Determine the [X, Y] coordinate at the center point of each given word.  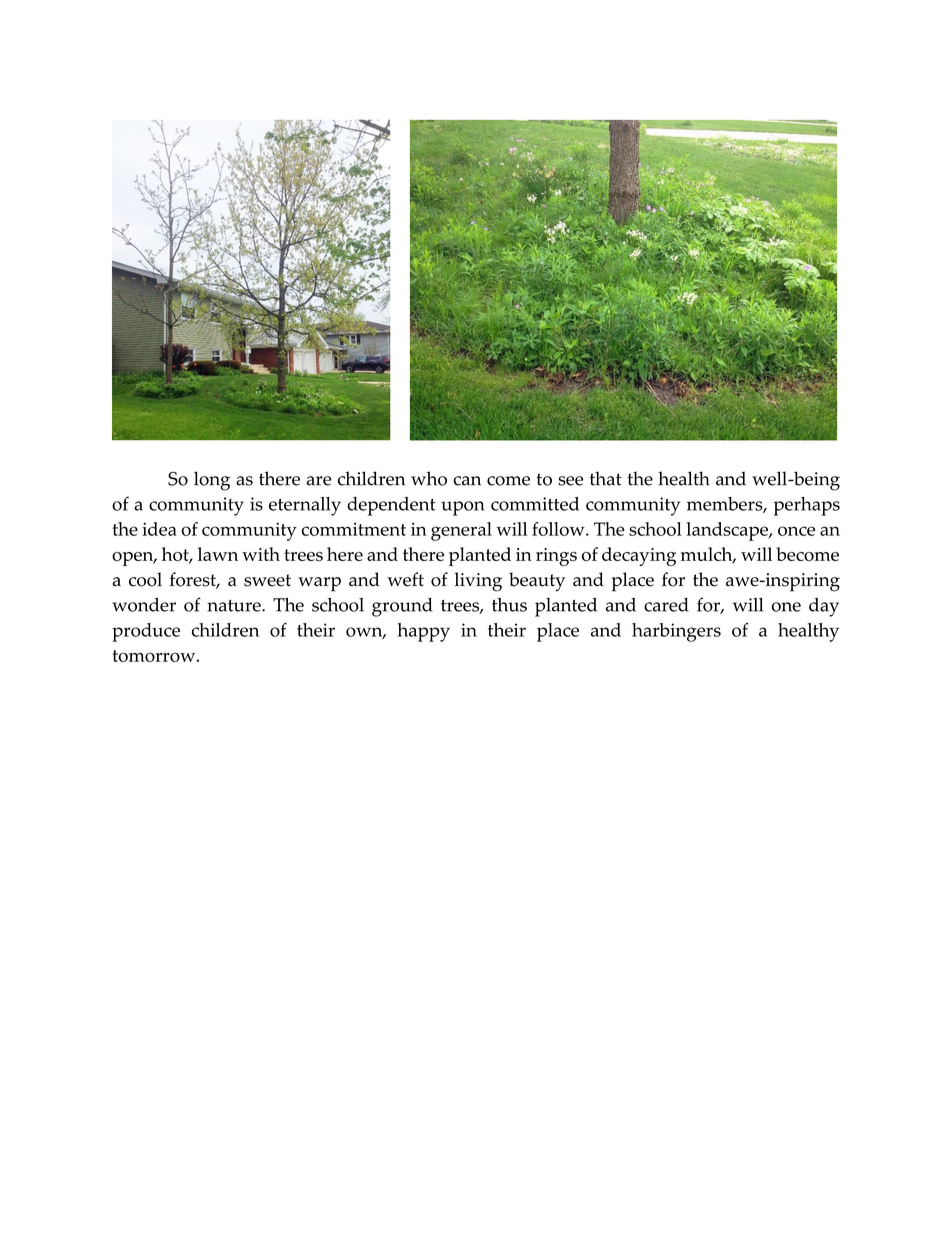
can [467, 481]
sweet [267, 580]
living [478, 582]
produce [146, 632]
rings [556, 557]
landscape [728, 531]
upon [463, 508]
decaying [639, 556]
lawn [218, 554]
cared [666, 605]
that [606, 478]
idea [159, 529]
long [212, 481]
